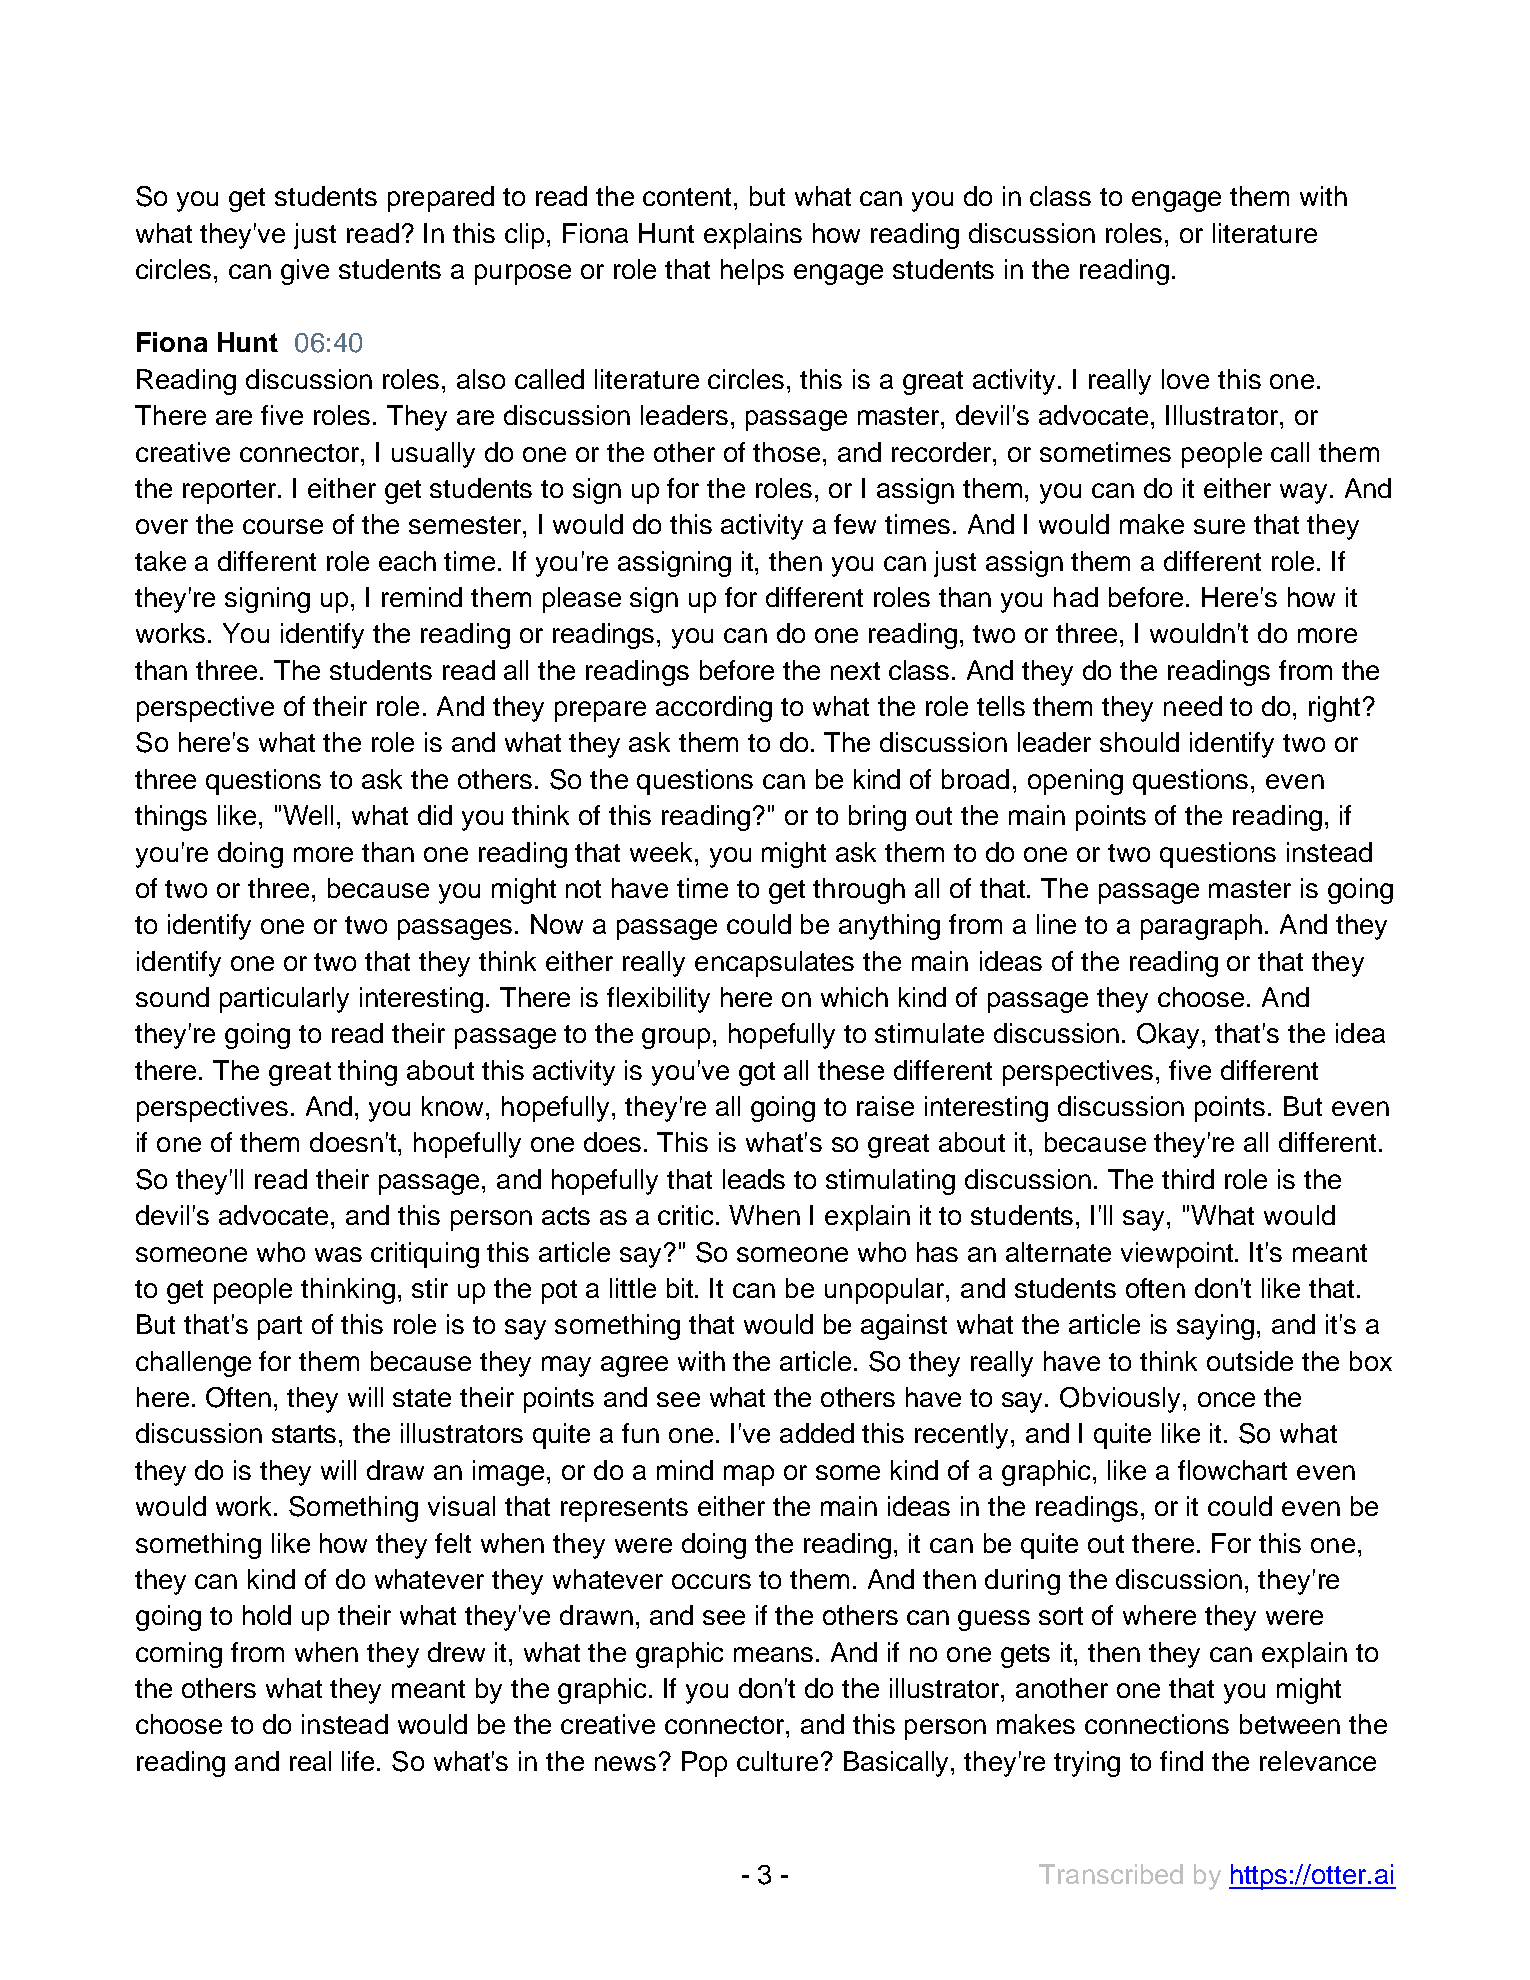 Image resolution: width=1530 pixels, height=1980 pixels. I want to click on according, so click(714, 709).
